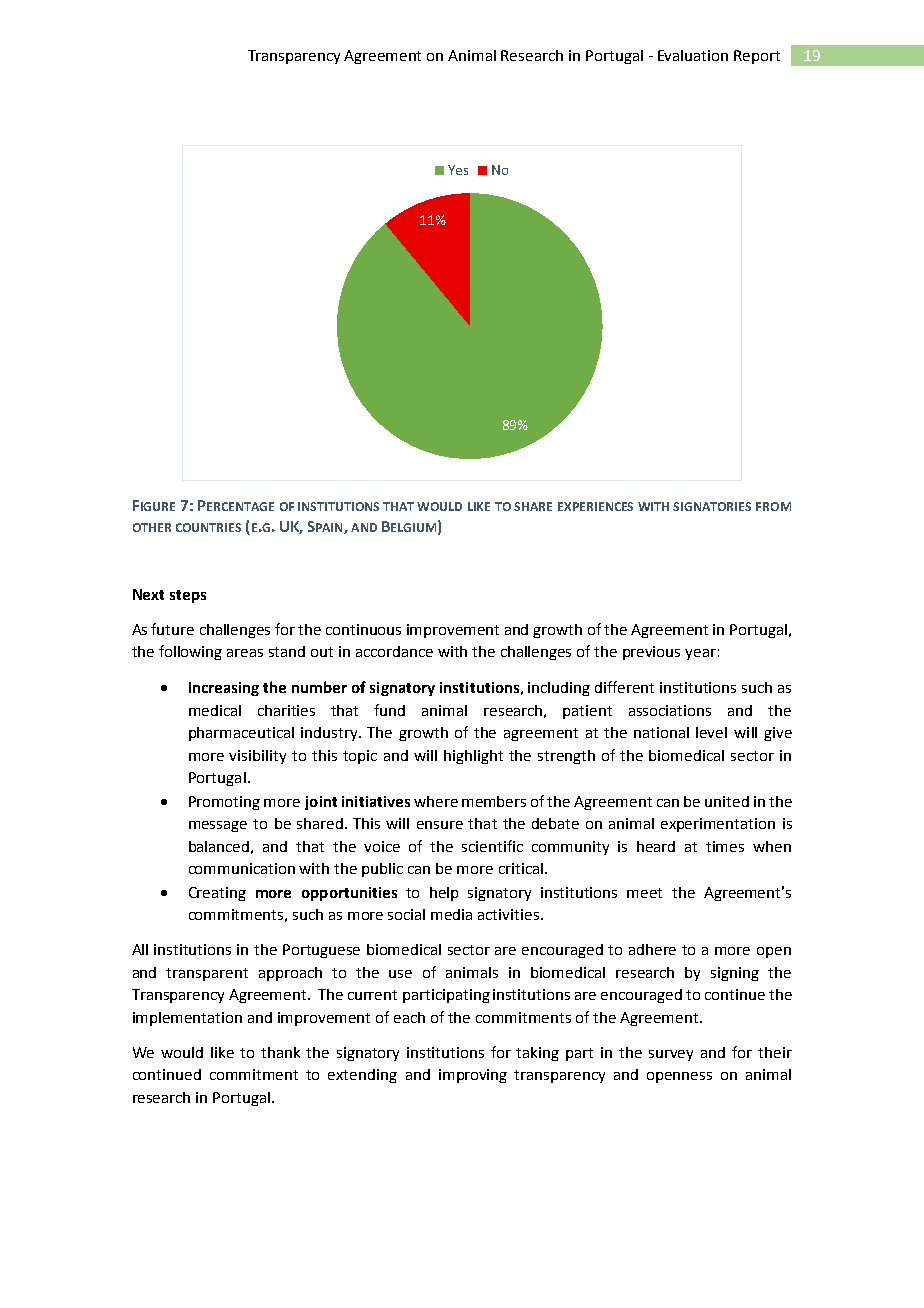  I want to click on implementation, so click(187, 1019).
